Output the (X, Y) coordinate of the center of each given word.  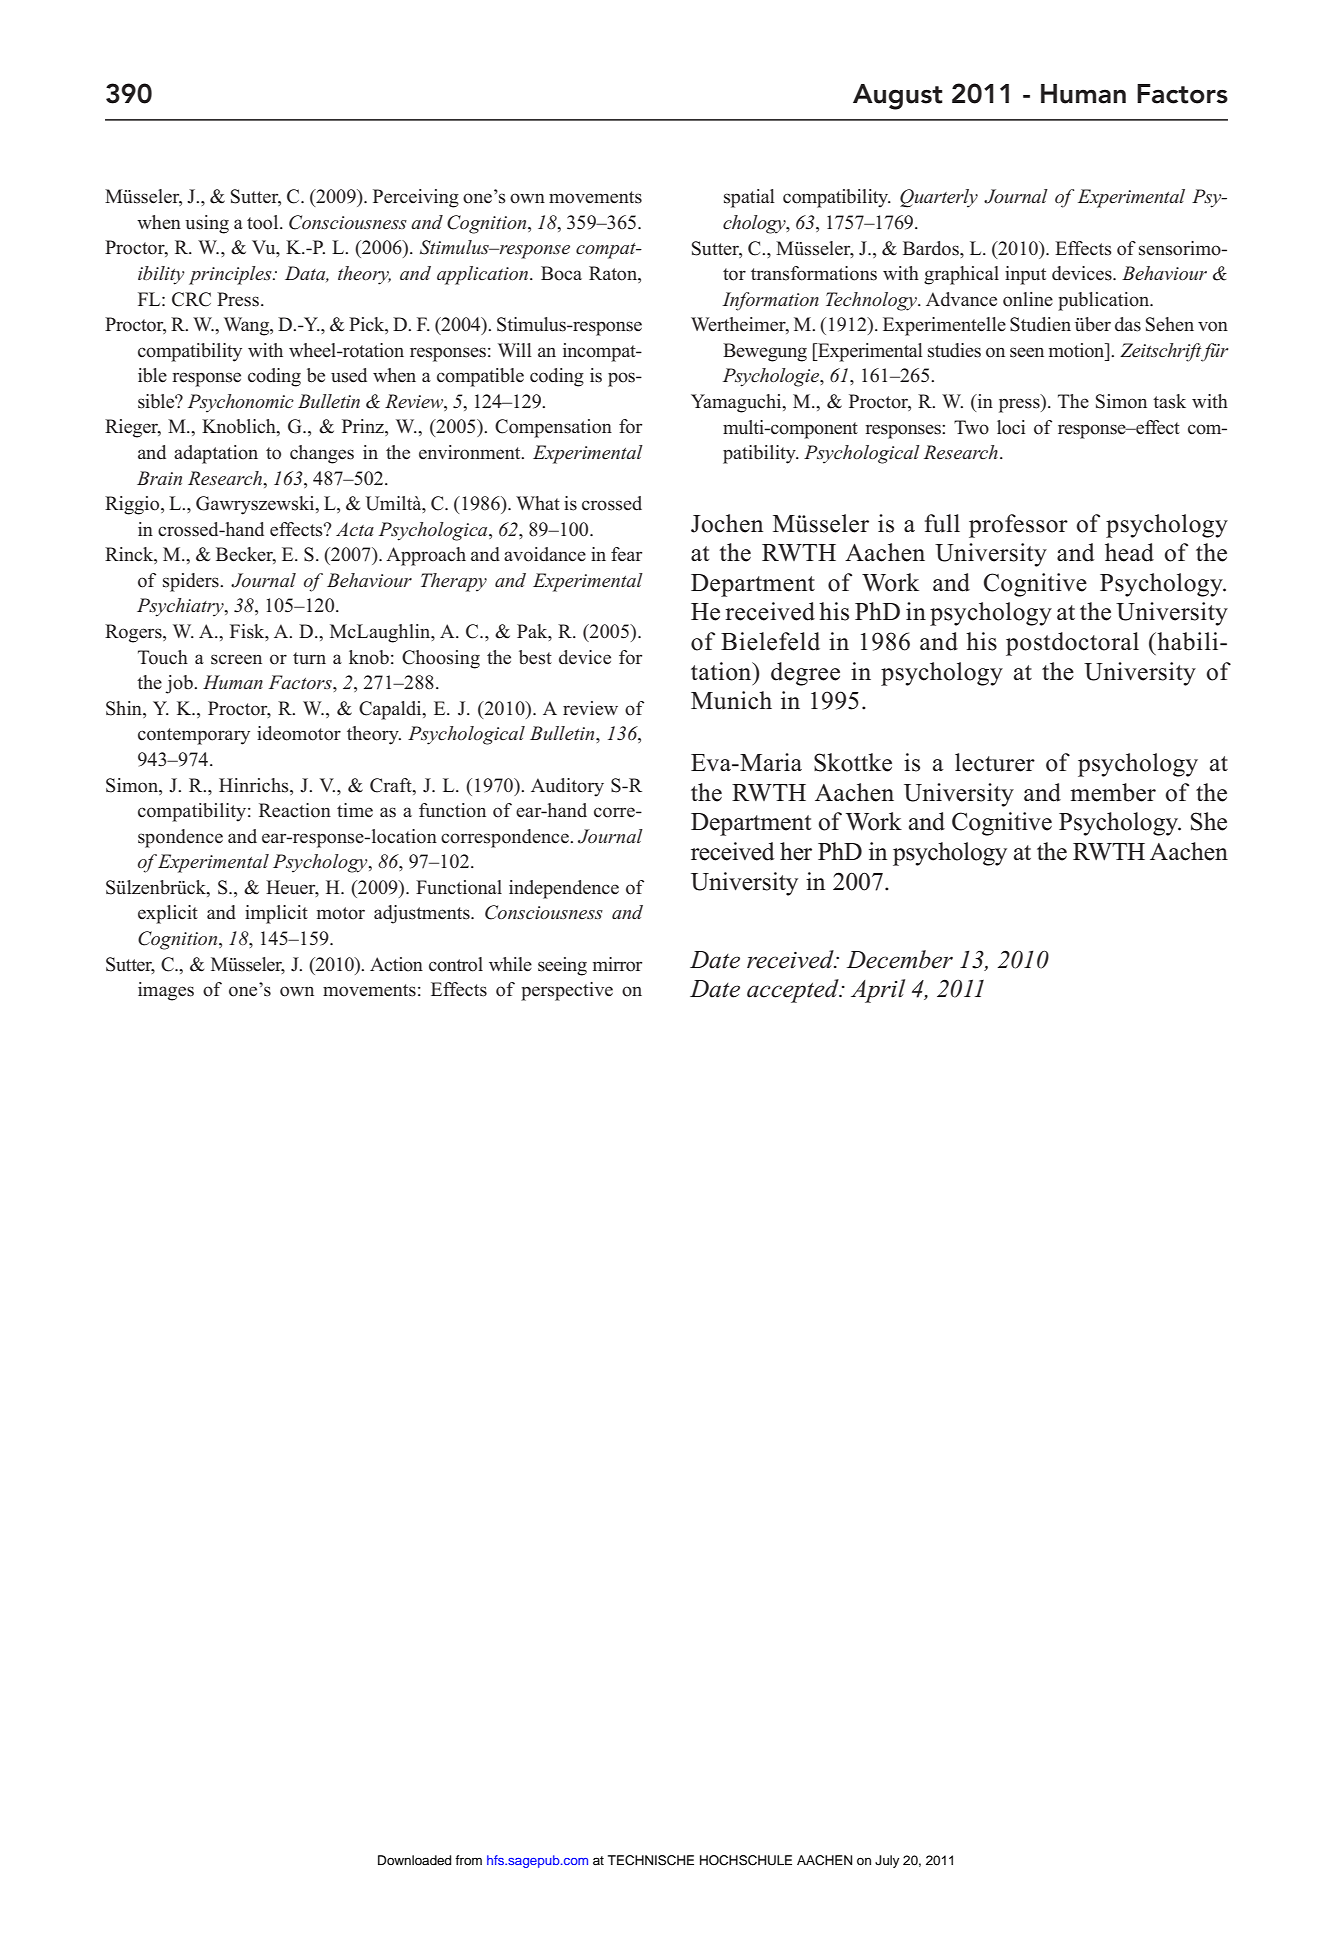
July (887, 1861)
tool (264, 222)
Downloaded (414, 1860)
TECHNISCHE (651, 1860)
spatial (749, 198)
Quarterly (939, 198)
